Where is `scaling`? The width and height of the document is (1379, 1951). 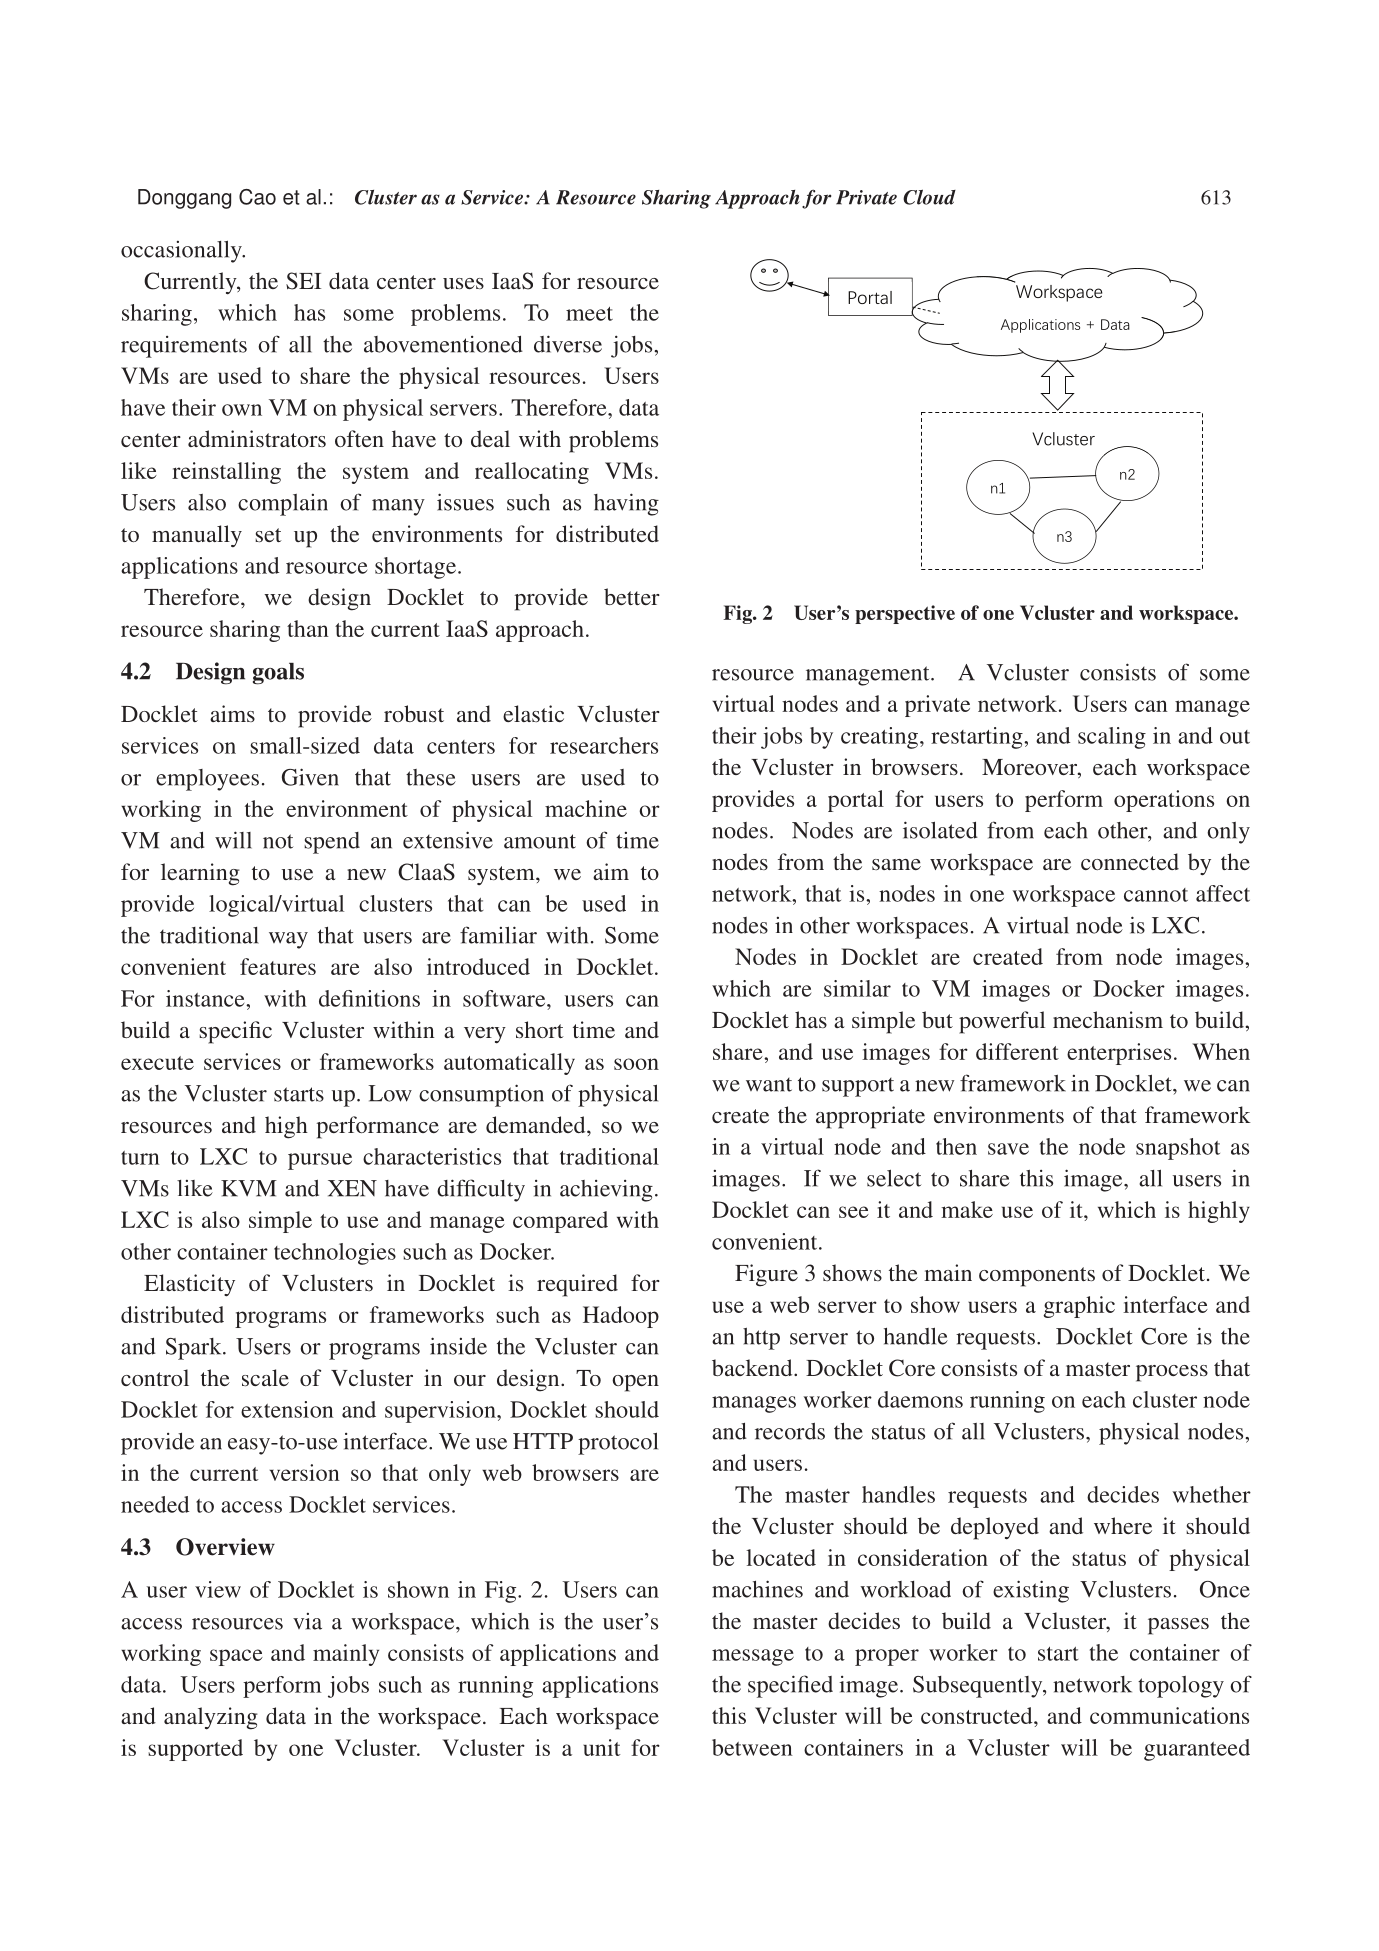
scaling is located at coordinates (1112, 738).
